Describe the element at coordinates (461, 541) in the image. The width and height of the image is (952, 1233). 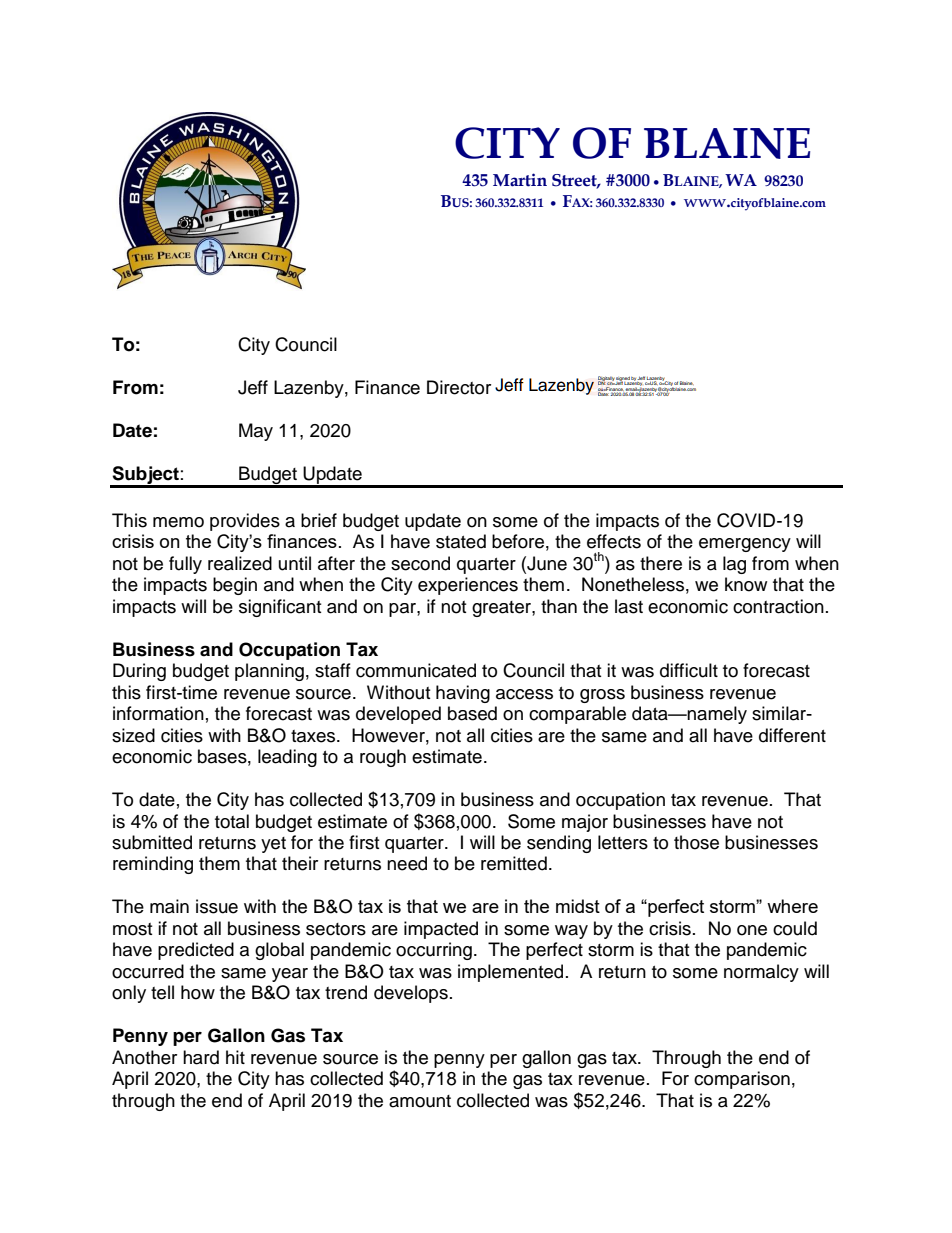
I see `stated` at that location.
